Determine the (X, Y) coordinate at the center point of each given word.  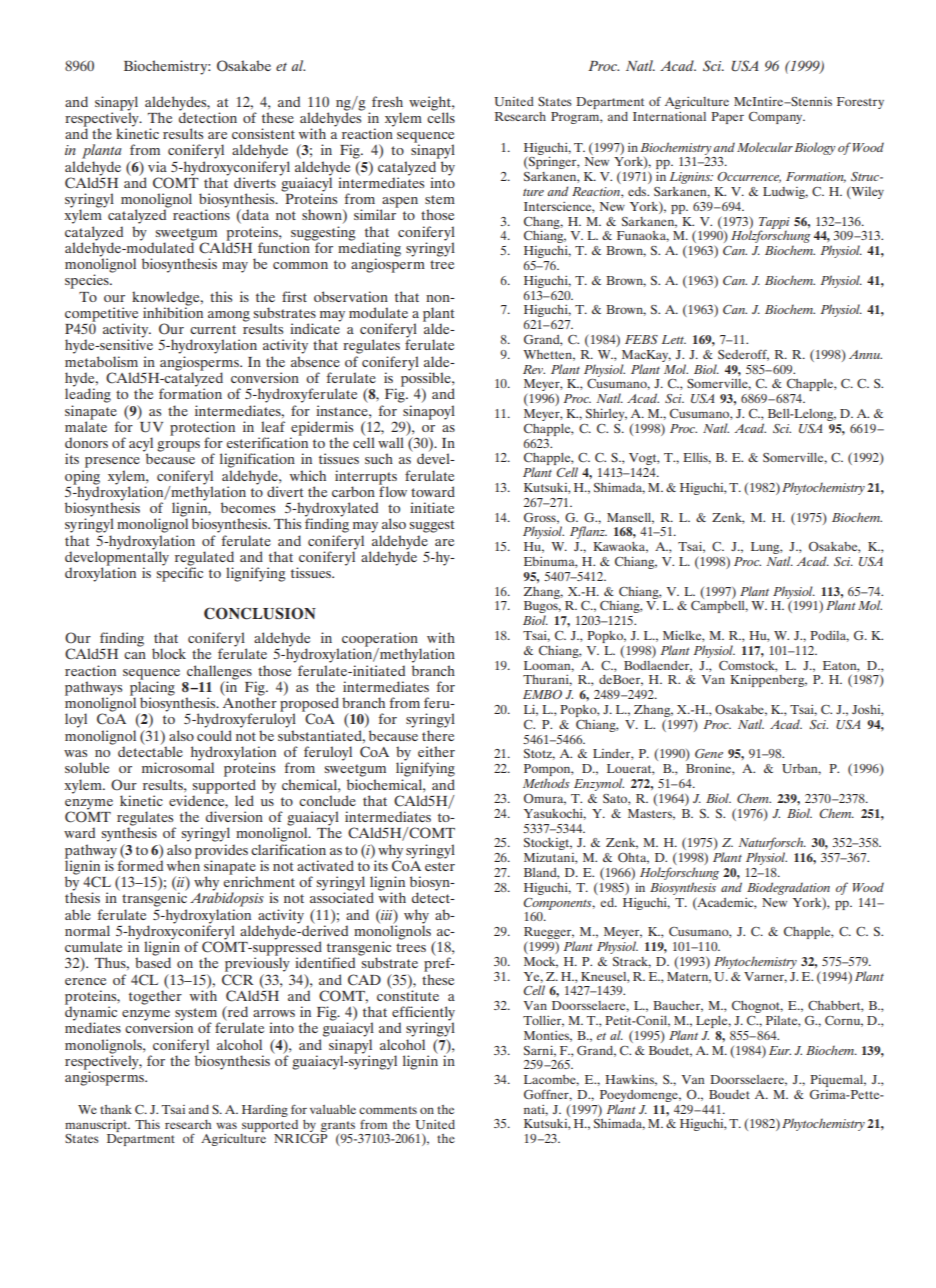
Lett (674, 339)
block (169, 653)
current (213, 329)
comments (388, 1110)
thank (116, 1109)
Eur (780, 1050)
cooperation (380, 640)
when (183, 864)
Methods (546, 783)
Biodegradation (788, 888)
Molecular (765, 147)
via (157, 166)
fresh (387, 101)
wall (391, 442)
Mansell (630, 518)
